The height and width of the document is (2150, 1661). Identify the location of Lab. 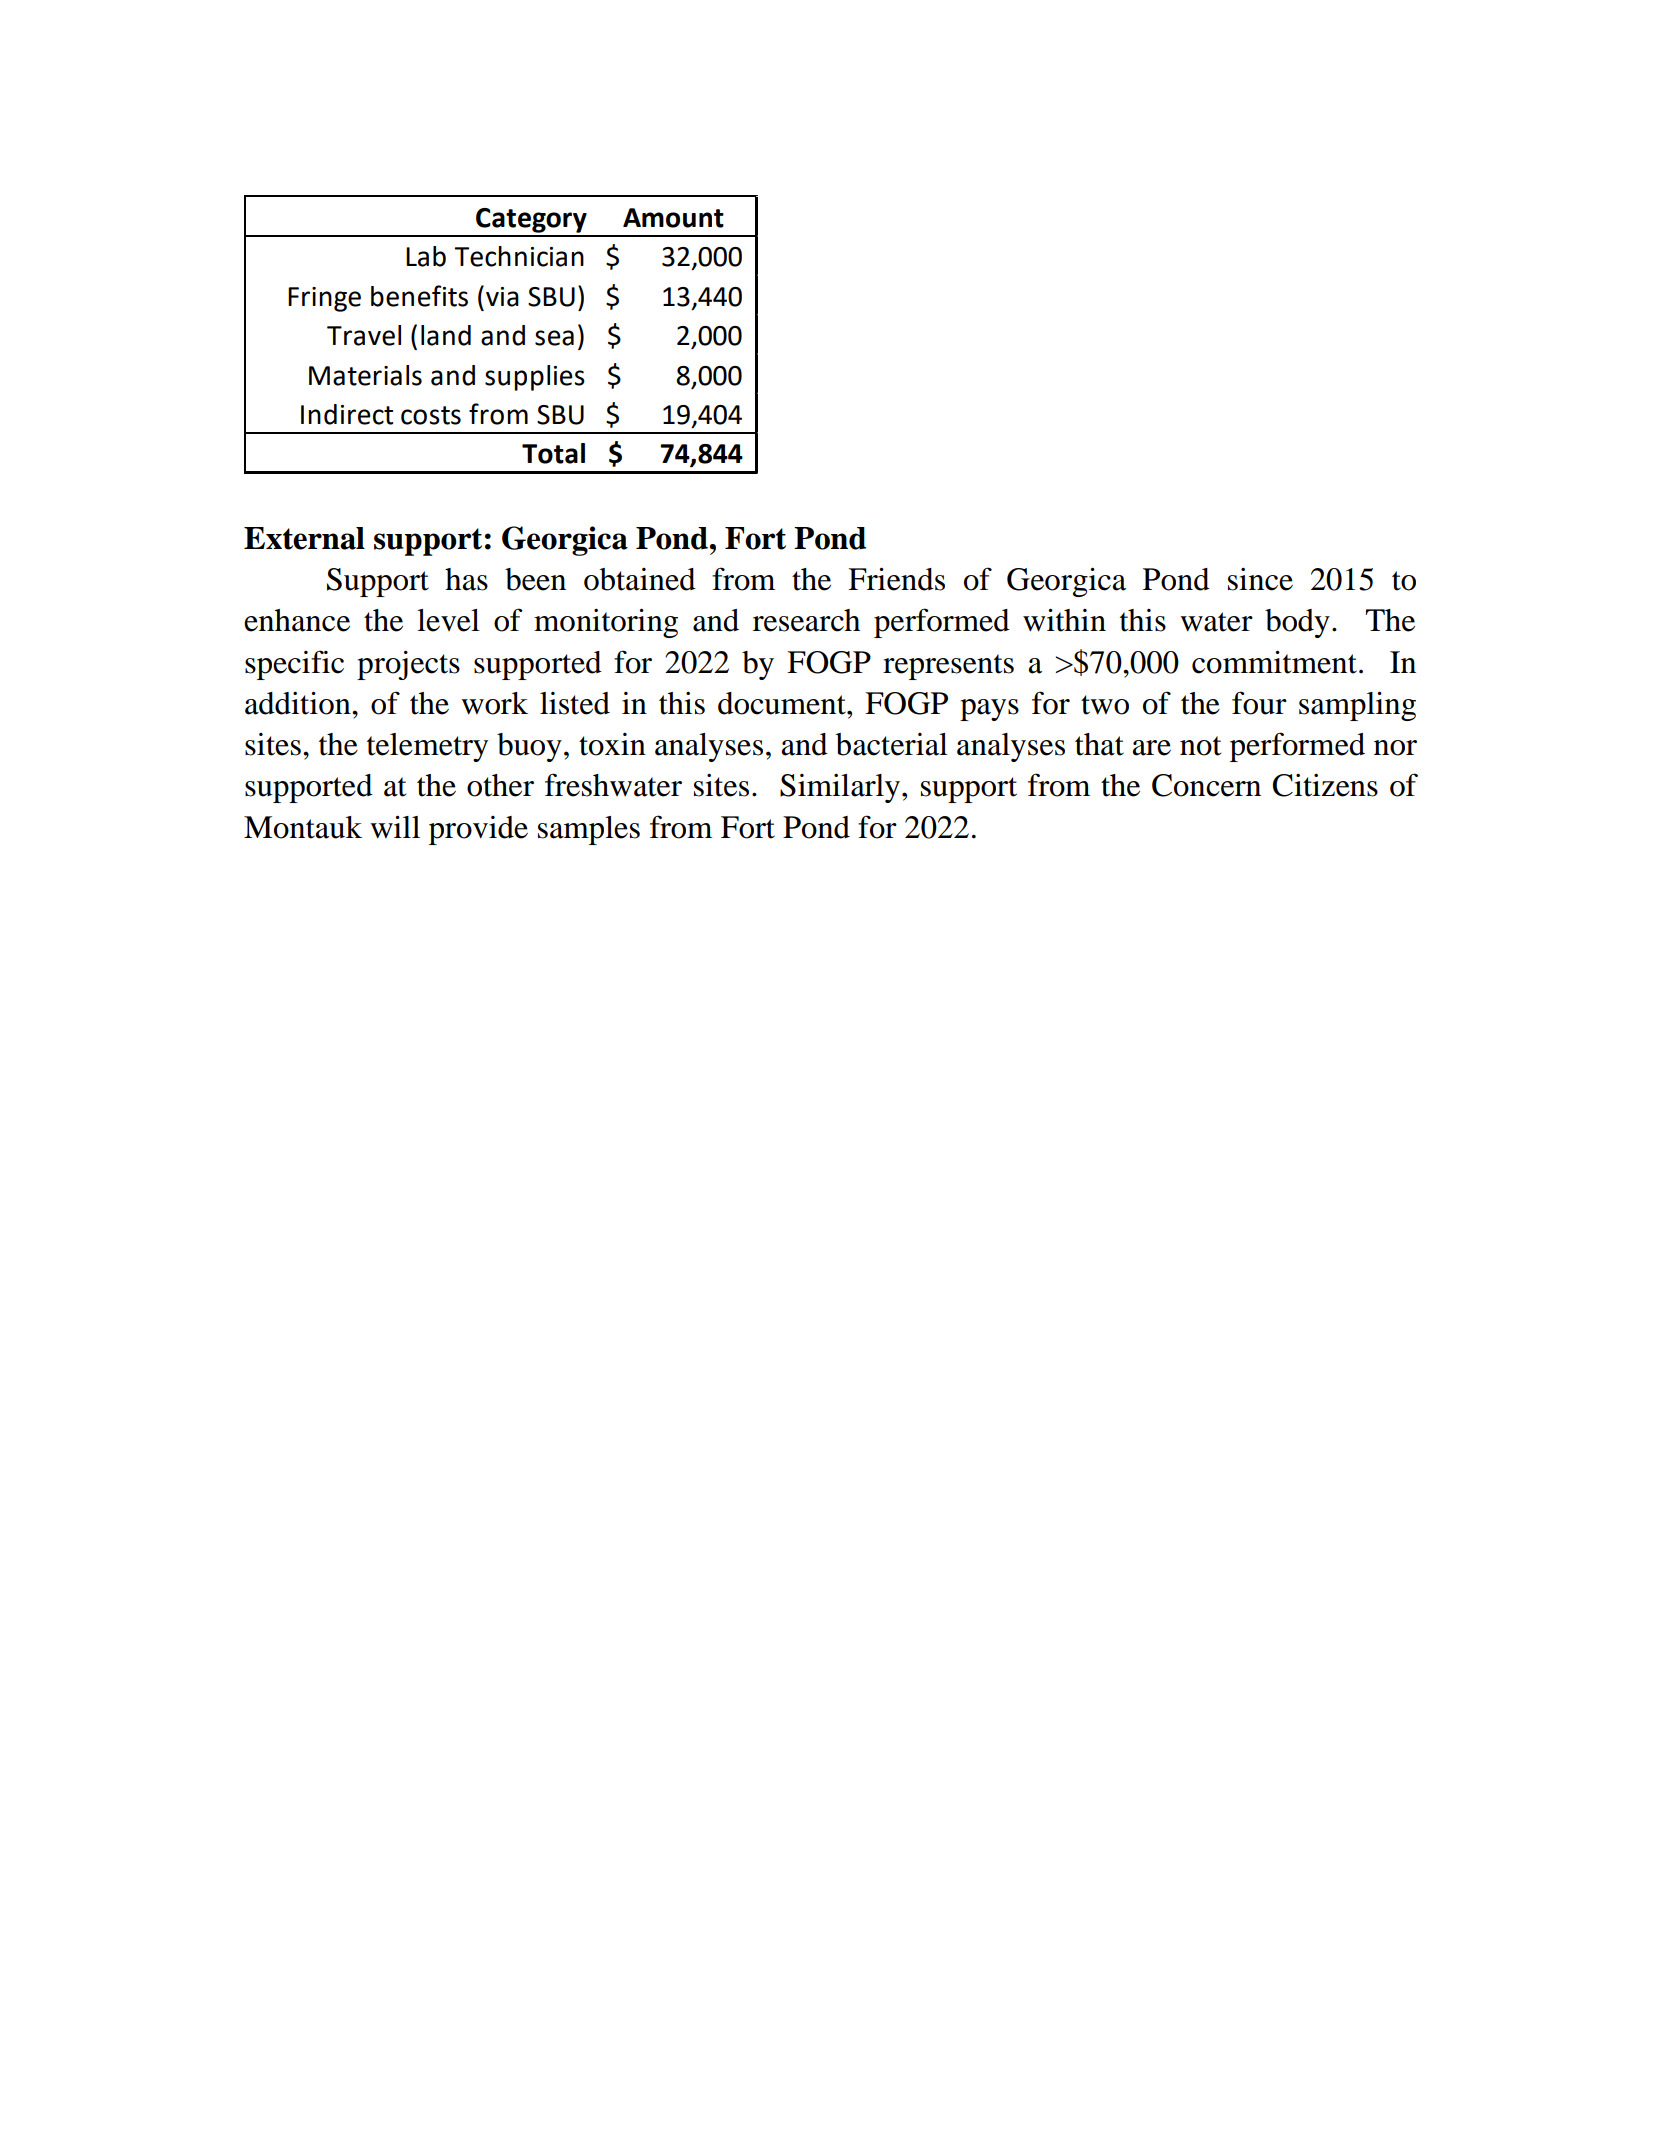
(426, 256).
